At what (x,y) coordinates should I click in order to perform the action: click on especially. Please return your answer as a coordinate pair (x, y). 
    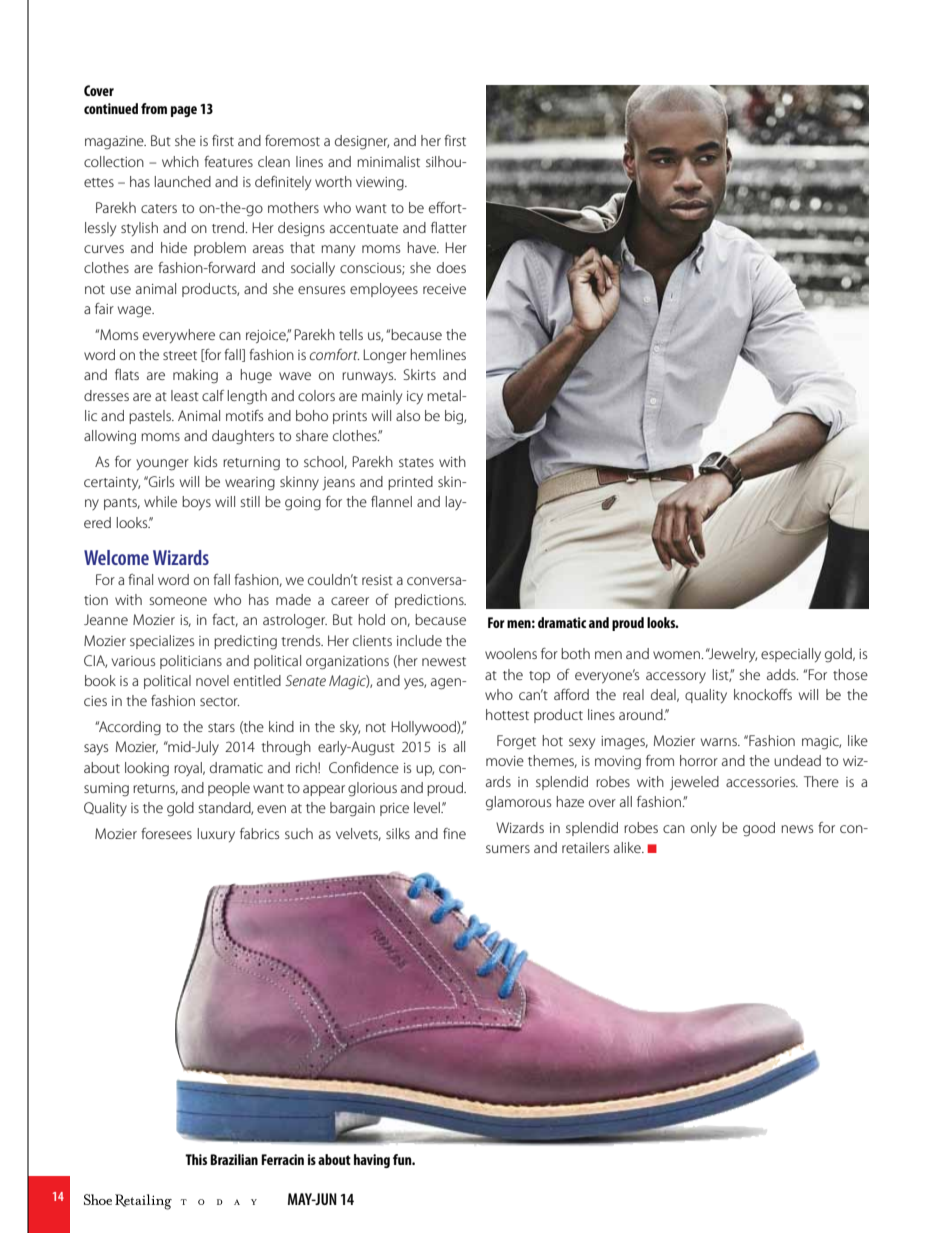
    Looking at the image, I should click on (791, 655).
